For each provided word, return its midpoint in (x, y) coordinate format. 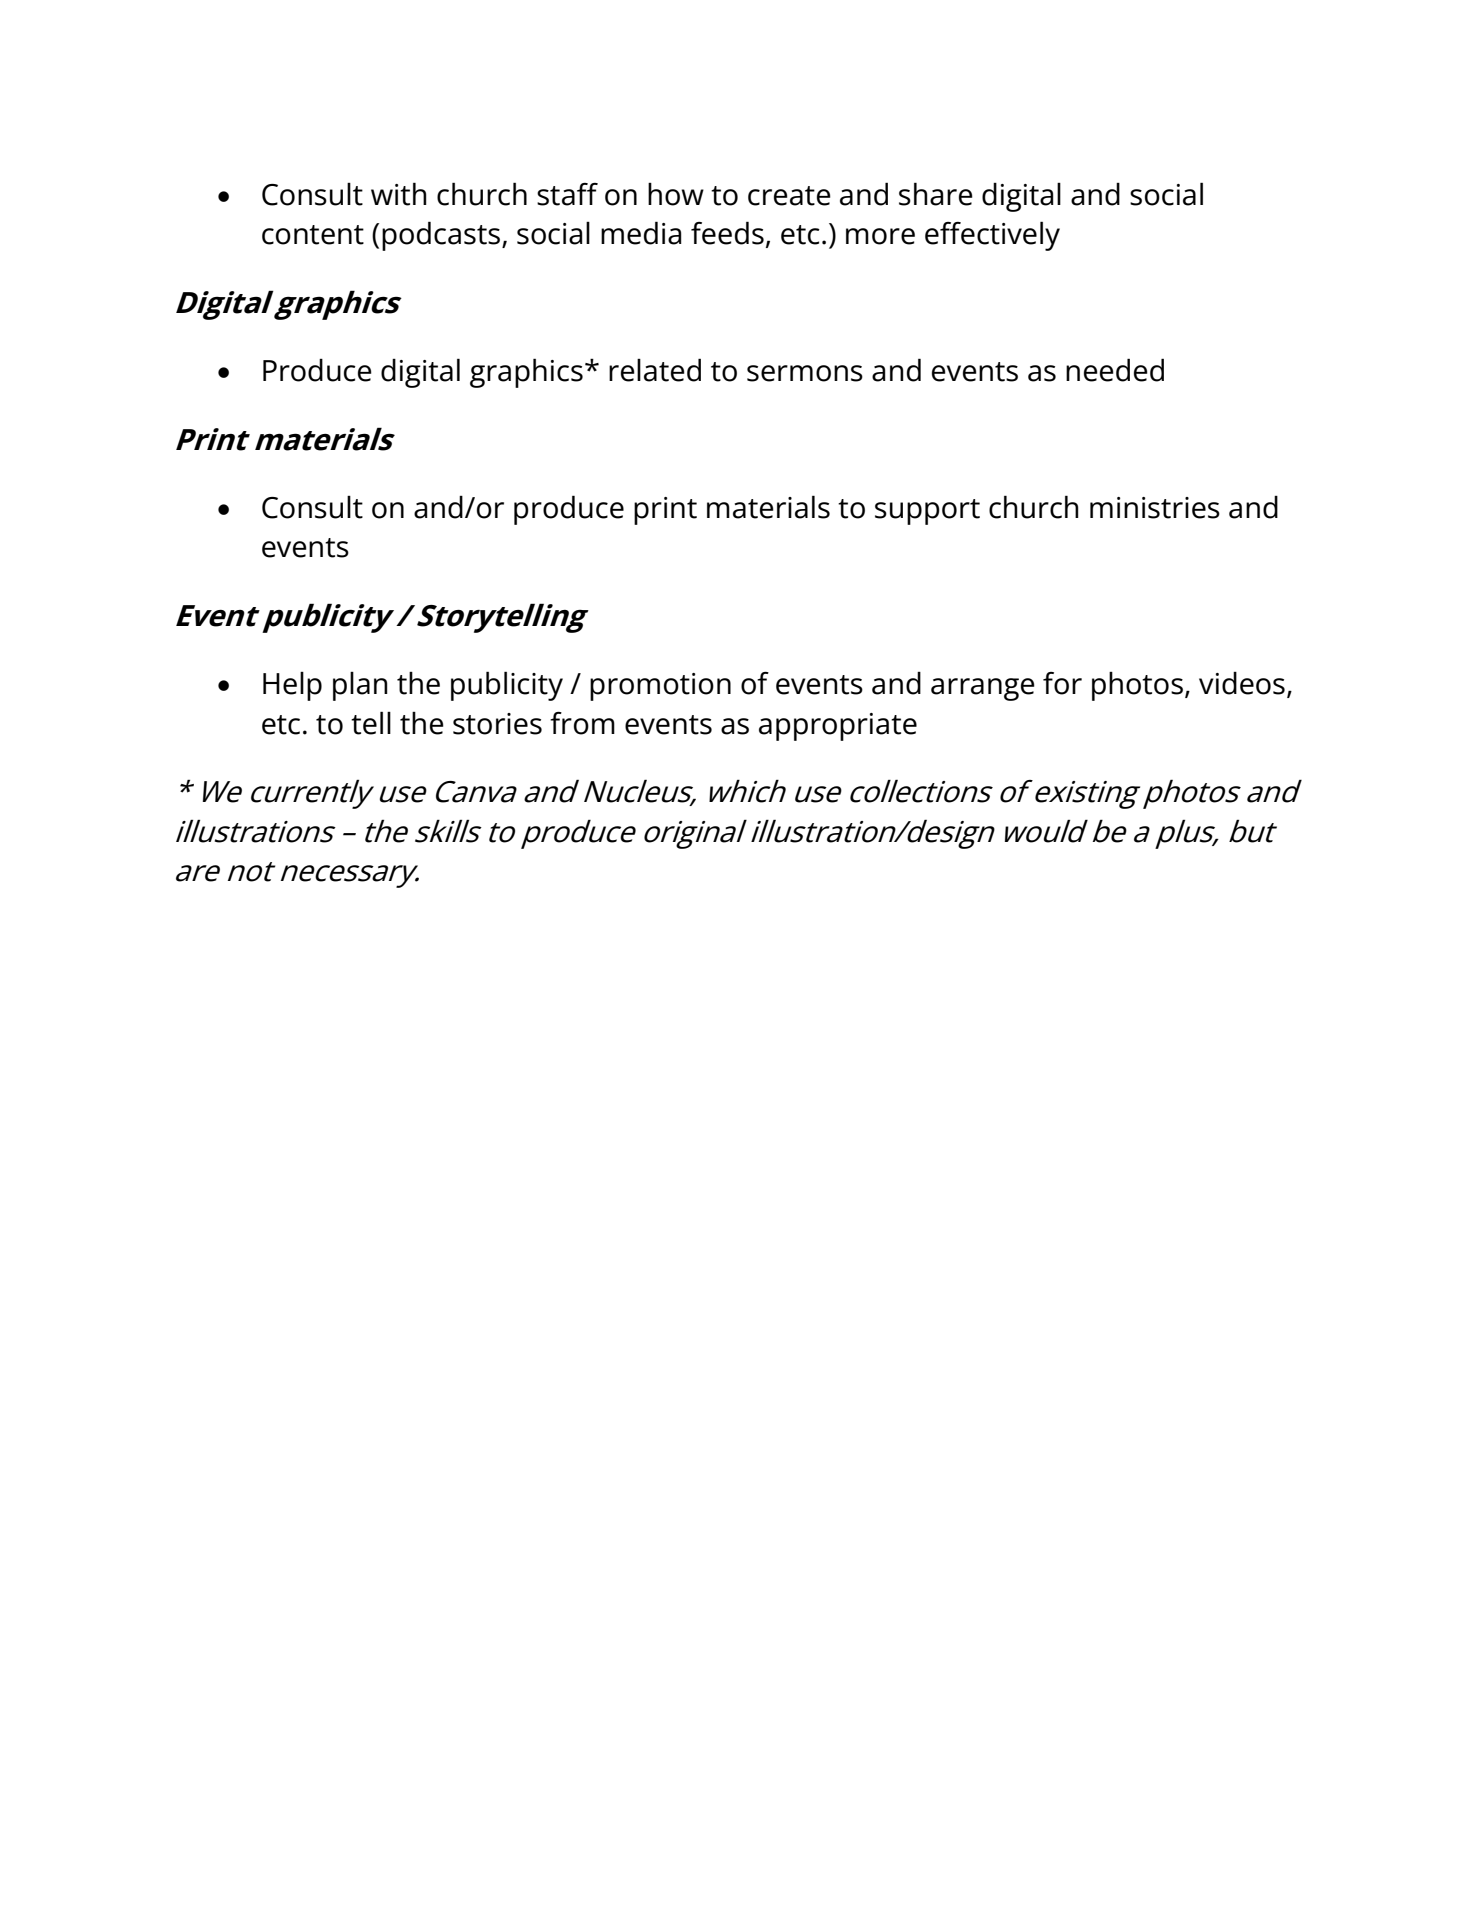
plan (360, 686)
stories (497, 724)
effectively (992, 236)
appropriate (838, 727)
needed (1115, 370)
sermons (805, 373)
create (789, 196)
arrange (983, 689)
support (927, 512)
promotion (660, 687)
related (655, 370)
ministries (1155, 508)
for (1062, 683)
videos (1242, 683)
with (399, 194)
